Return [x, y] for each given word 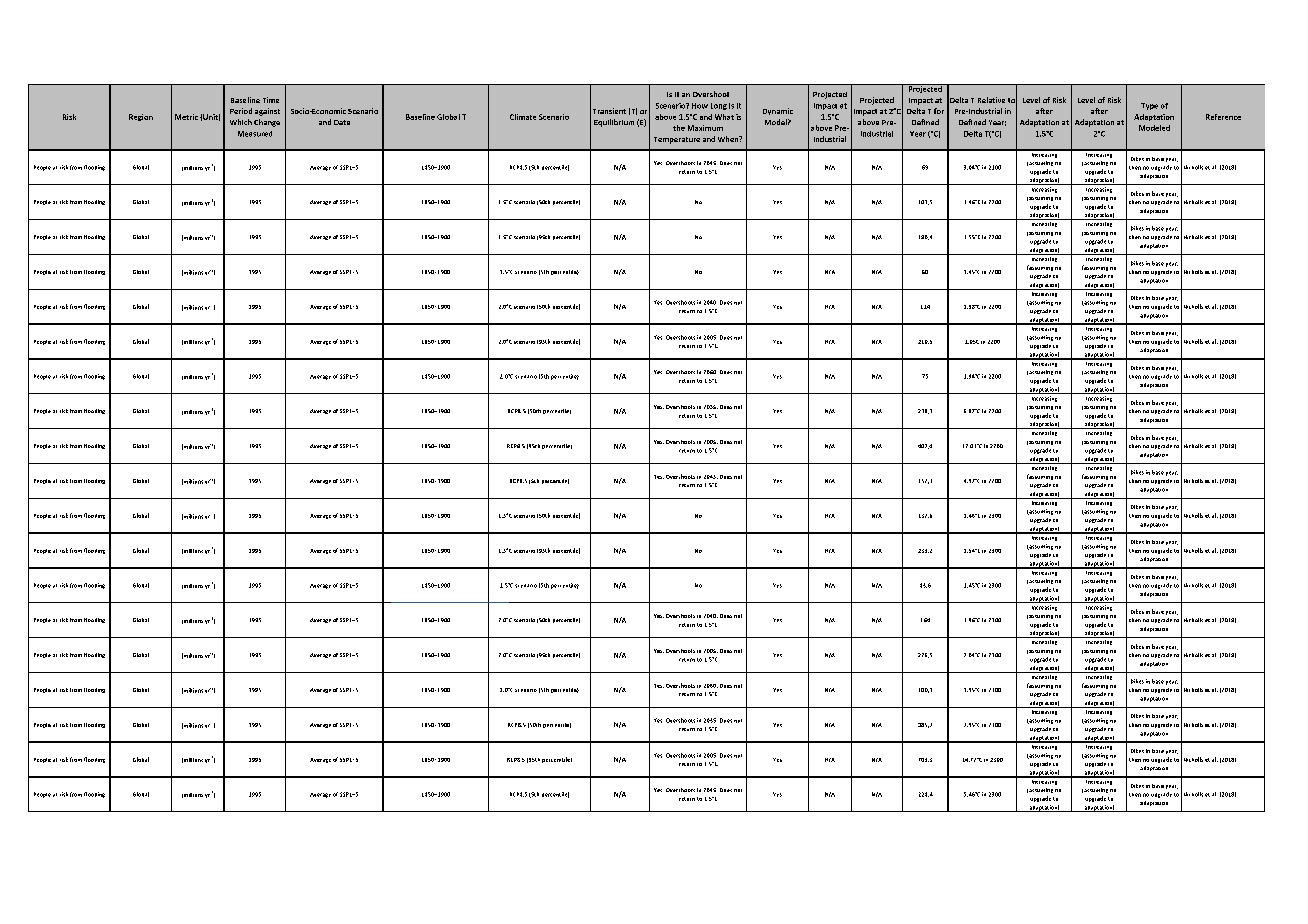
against [267, 112]
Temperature [677, 140]
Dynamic [778, 111]
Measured [255, 134]
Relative [991, 100]
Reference [1223, 117]
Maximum [705, 128]
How [700, 106]
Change [267, 123]
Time [271, 100]
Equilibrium [614, 123]
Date [342, 122]
